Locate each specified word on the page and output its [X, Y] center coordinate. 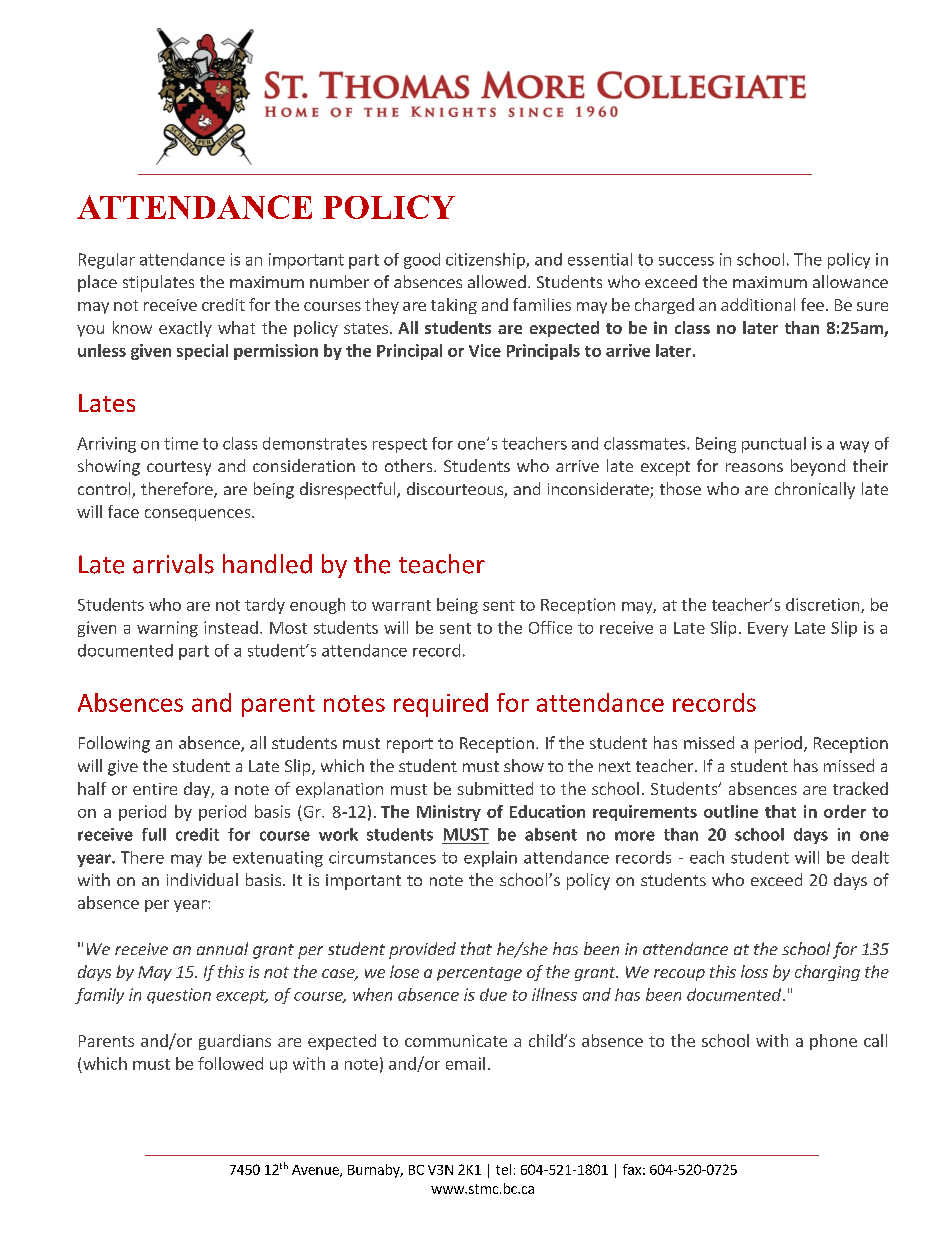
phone [833, 1042]
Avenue [316, 1171]
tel [503, 1169]
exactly [185, 329]
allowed [497, 281]
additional [758, 304]
